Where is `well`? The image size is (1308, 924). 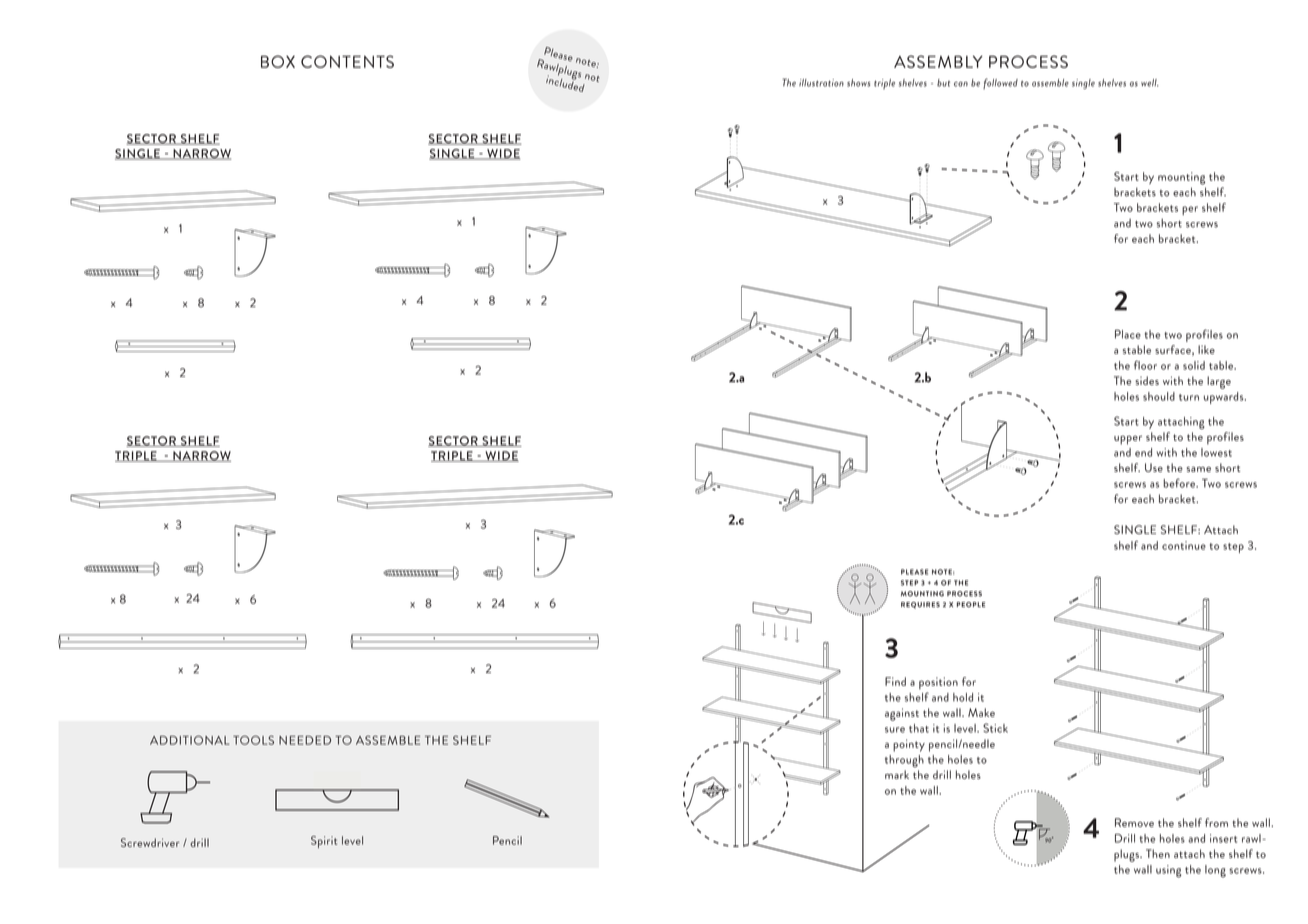 well is located at coordinates (1150, 83).
